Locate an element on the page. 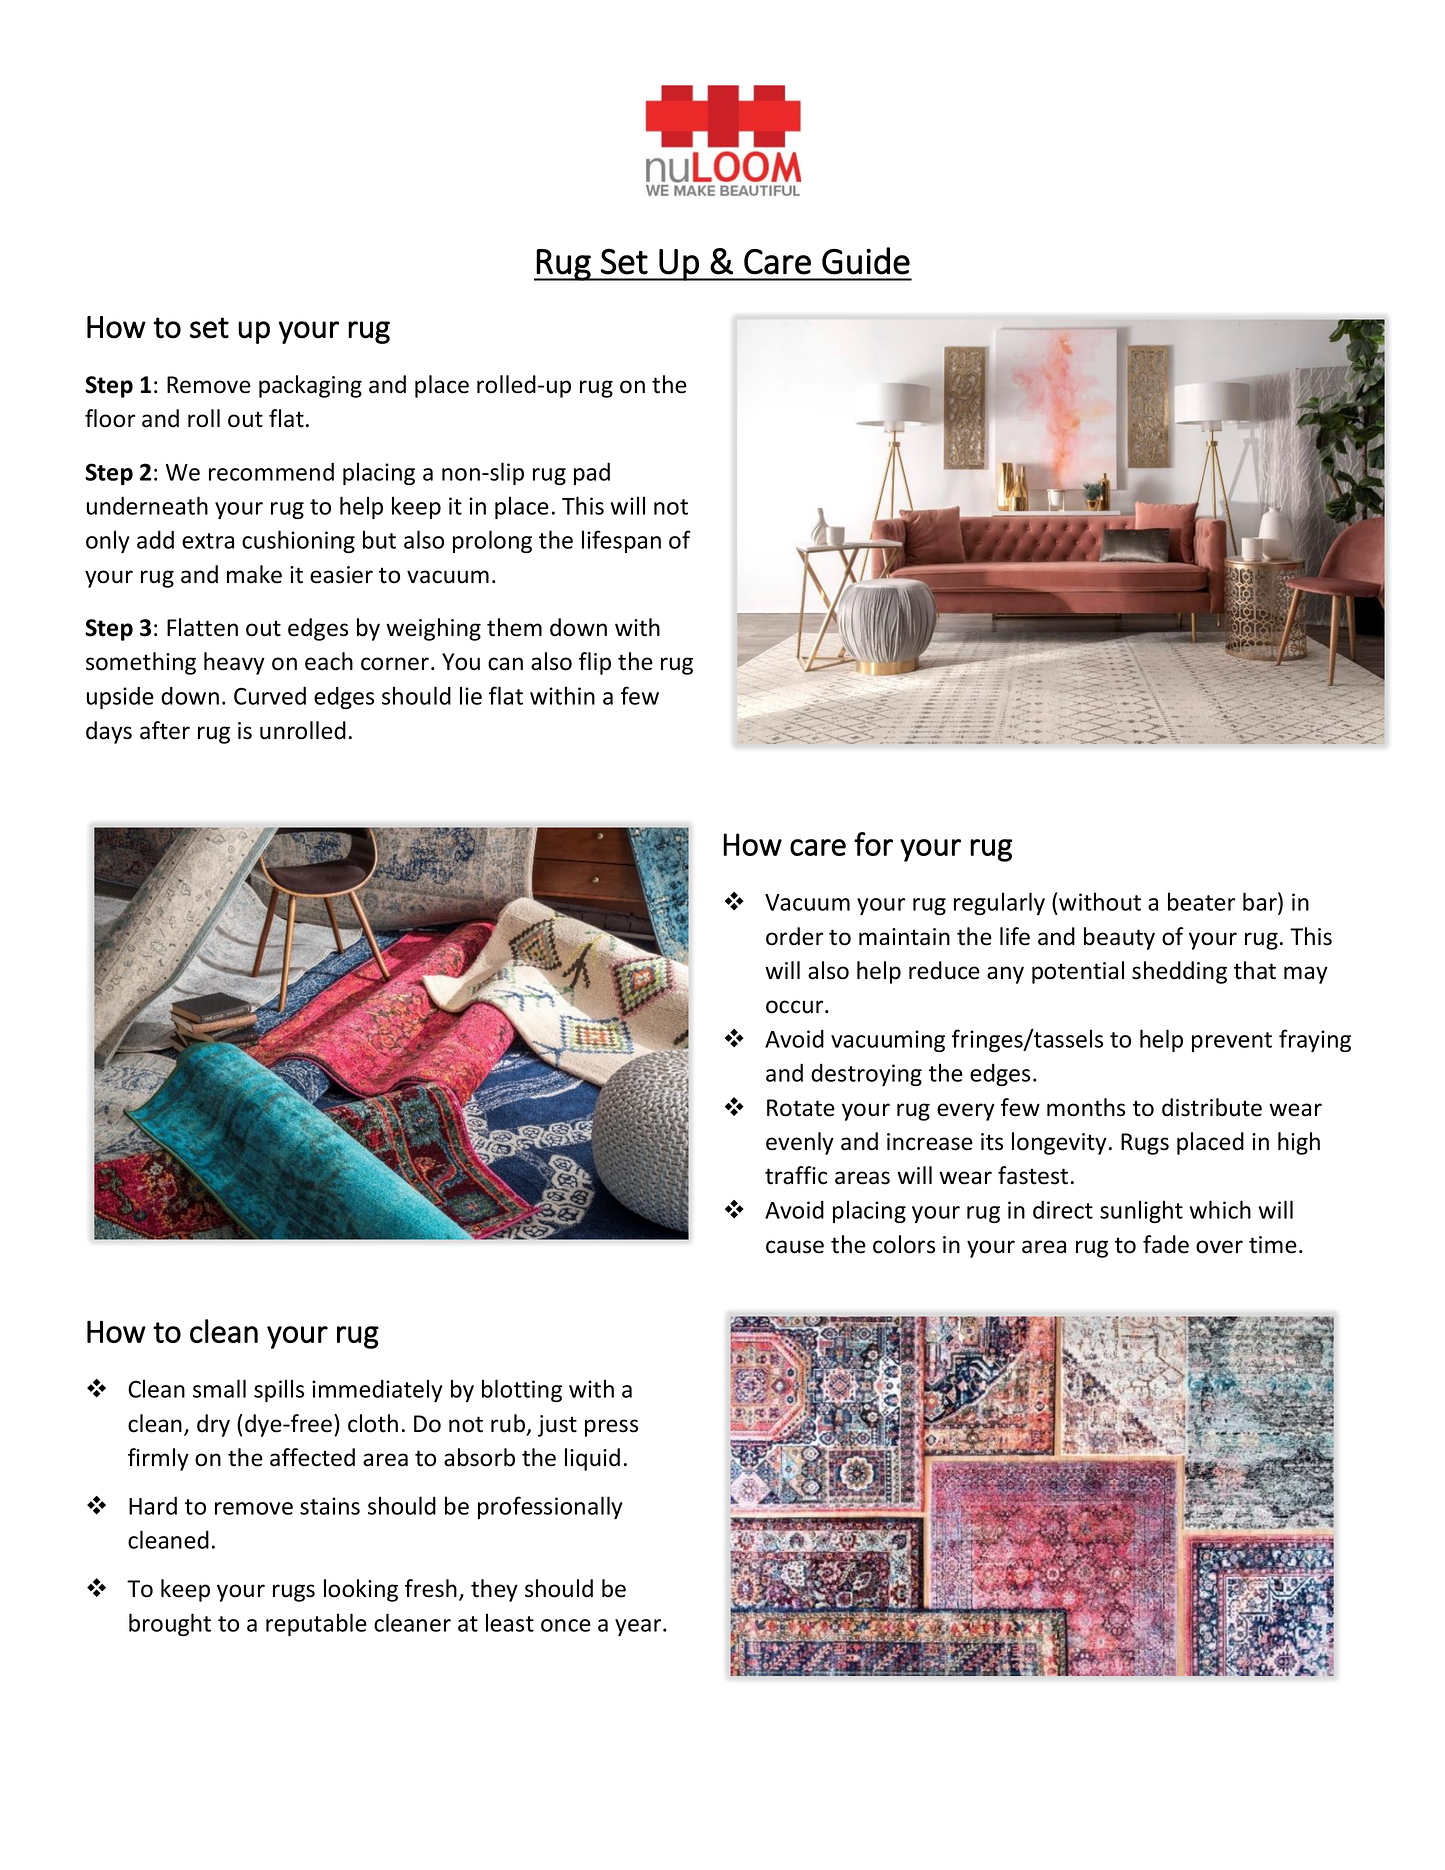 The width and height of the image is (1445, 1870). pad is located at coordinates (592, 473).
